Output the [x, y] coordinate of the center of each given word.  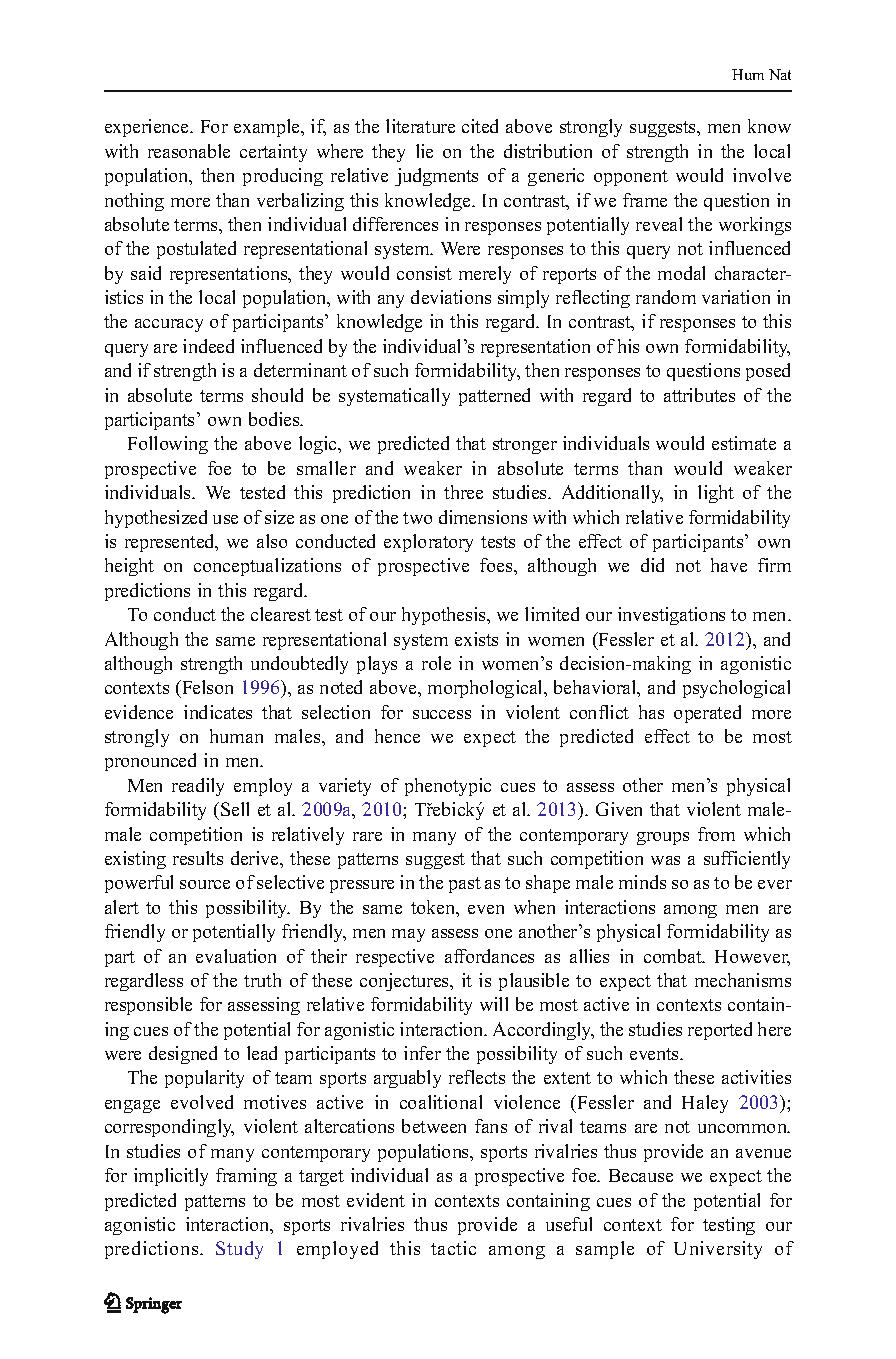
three [463, 492]
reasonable [189, 151]
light [716, 494]
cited [480, 126]
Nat [780, 74]
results [198, 858]
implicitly [171, 1177]
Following [168, 445]
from [716, 834]
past [465, 885]
